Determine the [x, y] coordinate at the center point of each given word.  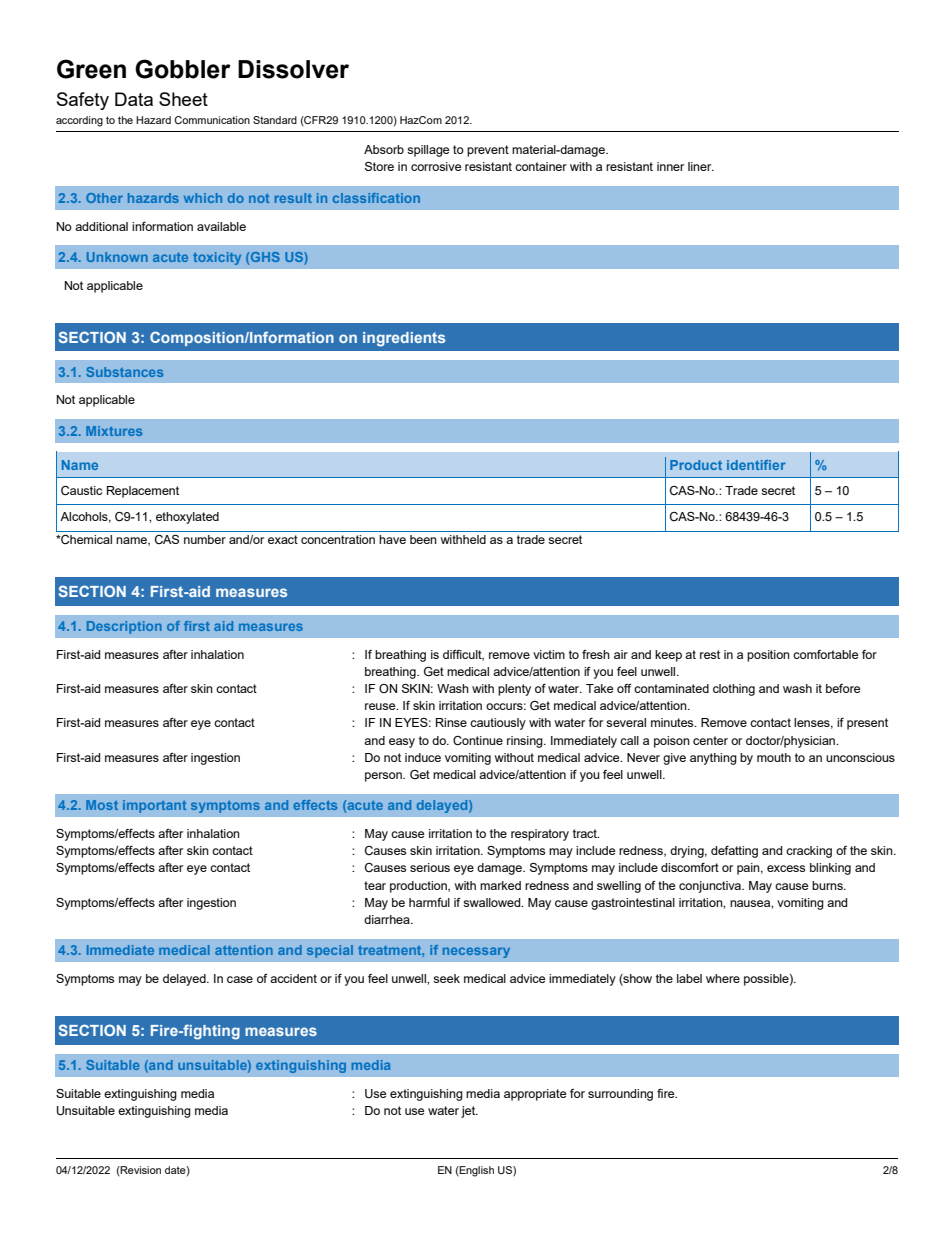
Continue [478, 741]
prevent [488, 151]
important [154, 806]
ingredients [404, 339]
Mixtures [114, 431]
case [240, 979]
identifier [756, 465]
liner [701, 166]
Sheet [183, 99]
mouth [774, 757]
